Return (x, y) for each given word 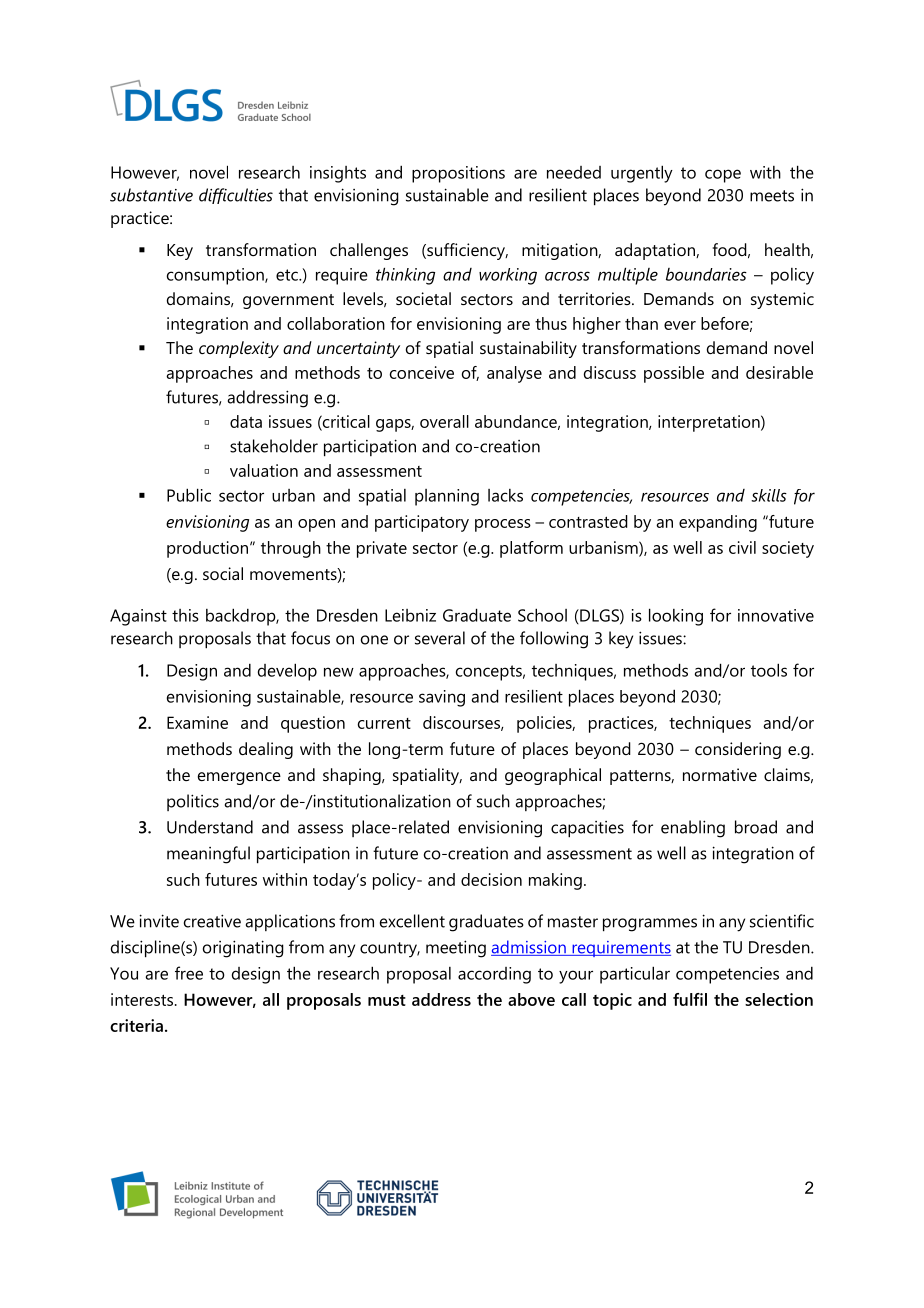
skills (769, 495)
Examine (197, 722)
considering (738, 750)
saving (442, 698)
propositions (458, 174)
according (494, 975)
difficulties (236, 196)
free (189, 973)
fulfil (690, 999)
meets (772, 196)
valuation (264, 470)
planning (447, 497)
